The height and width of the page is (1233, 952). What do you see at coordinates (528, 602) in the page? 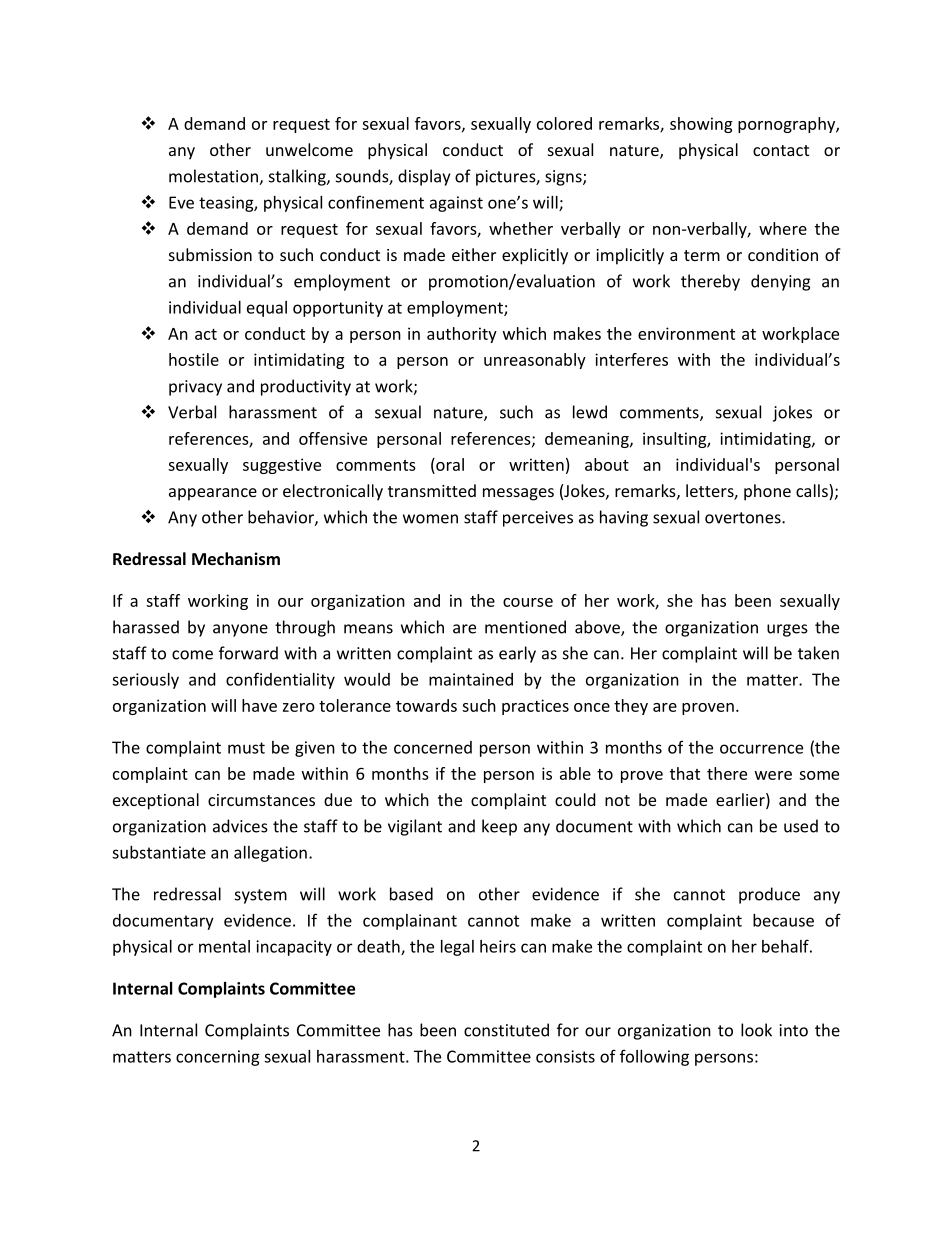
I see `course` at bounding box center [528, 602].
